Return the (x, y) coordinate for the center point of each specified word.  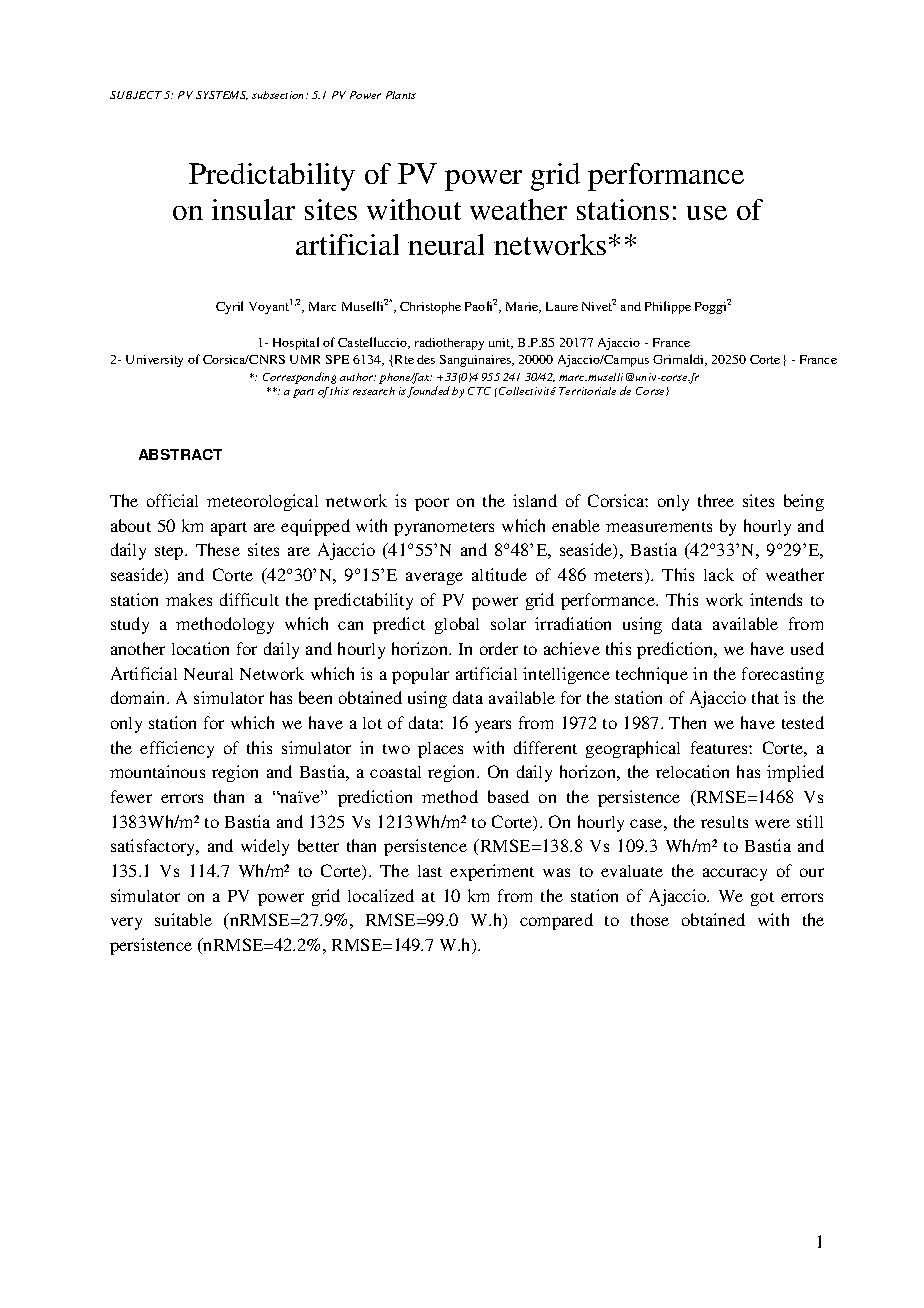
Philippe (668, 307)
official (172, 500)
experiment (492, 872)
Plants (401, 95)
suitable (183, 919)
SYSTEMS (222, 95)
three (716, 500)
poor (432, 504)
